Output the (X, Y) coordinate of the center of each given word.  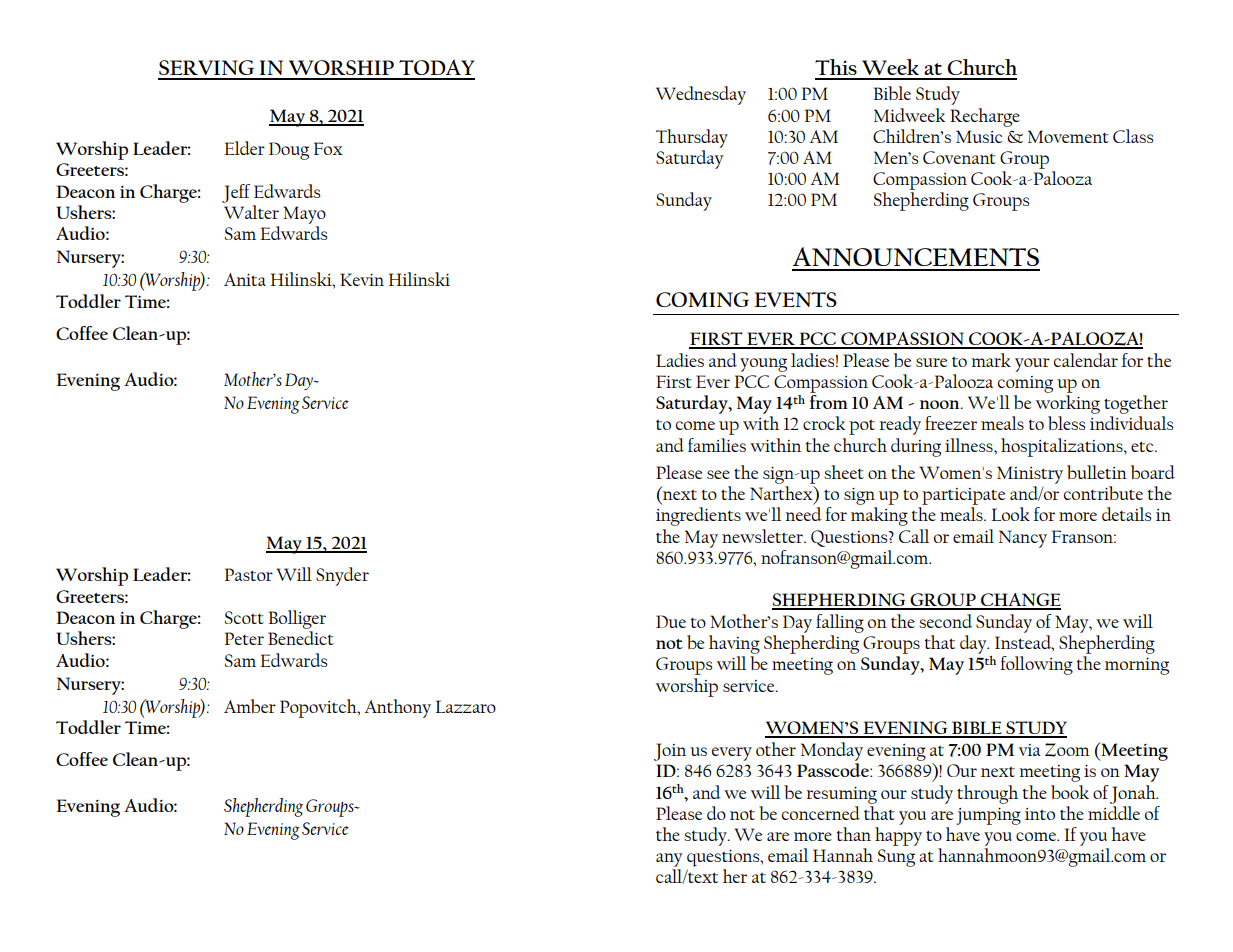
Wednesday (701, 95)
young (763, 365)
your (1032, 365)
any (669, 860)
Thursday (692, 138)
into (1040, 814)
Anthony (398, 708)
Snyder (342, 576)
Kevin (362, 279)
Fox (328, 148)
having (734, 644)
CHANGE (1020, 601)
